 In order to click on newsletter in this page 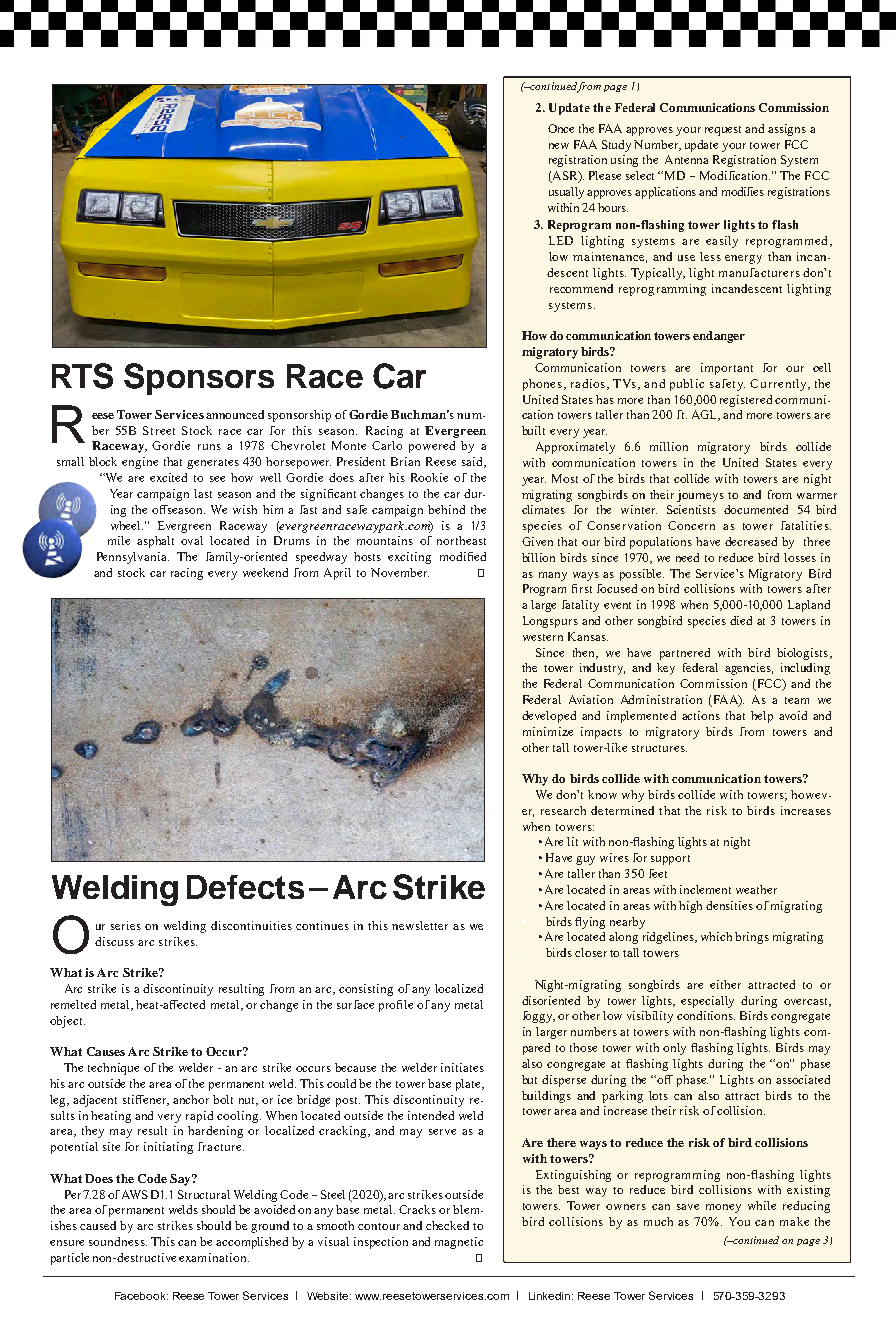, I will do `click(420, 925)`.
